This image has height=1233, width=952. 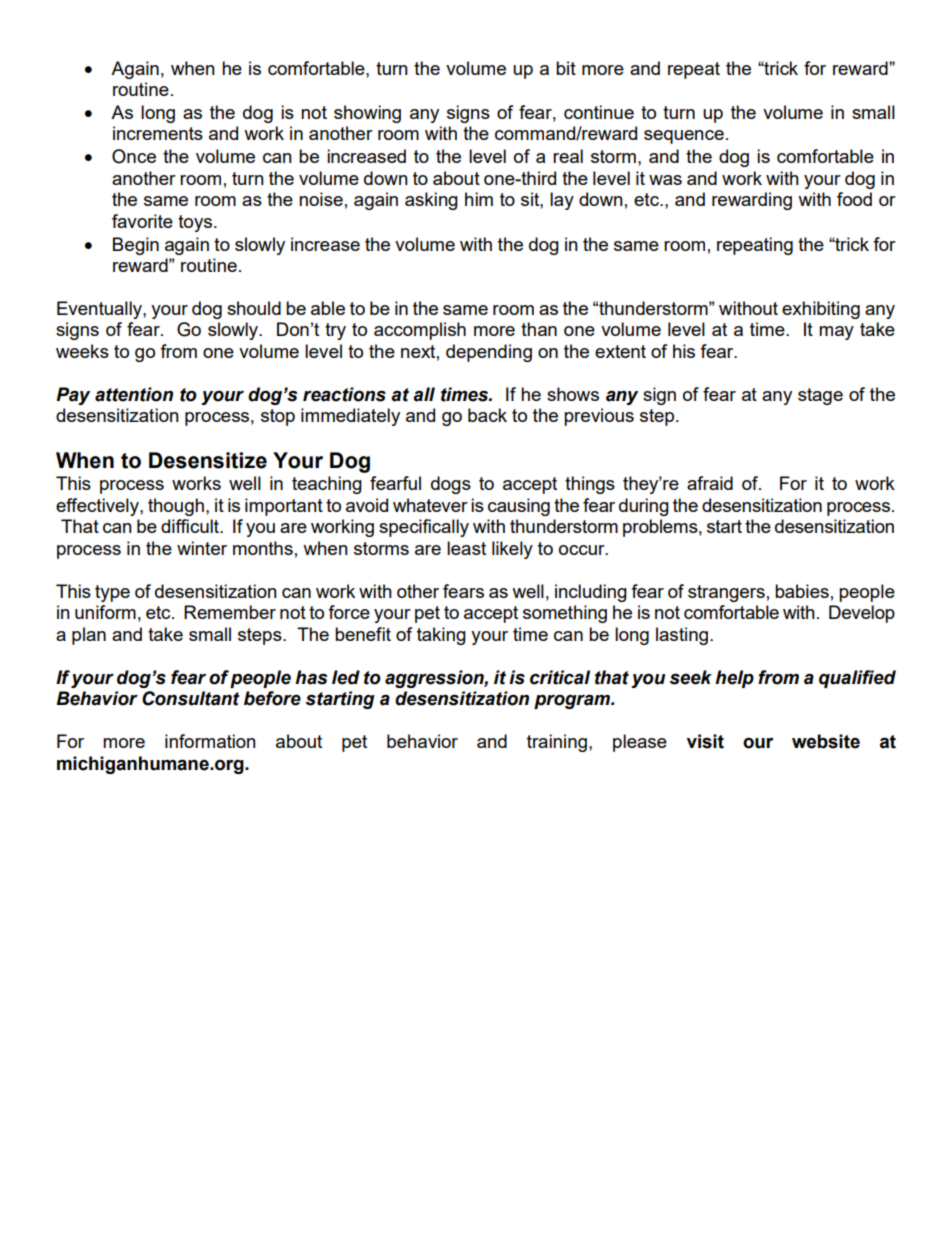 What do you see at coordinates (420, 331) in the image?
I see `accomplish` at bounding box center [420, 331].
